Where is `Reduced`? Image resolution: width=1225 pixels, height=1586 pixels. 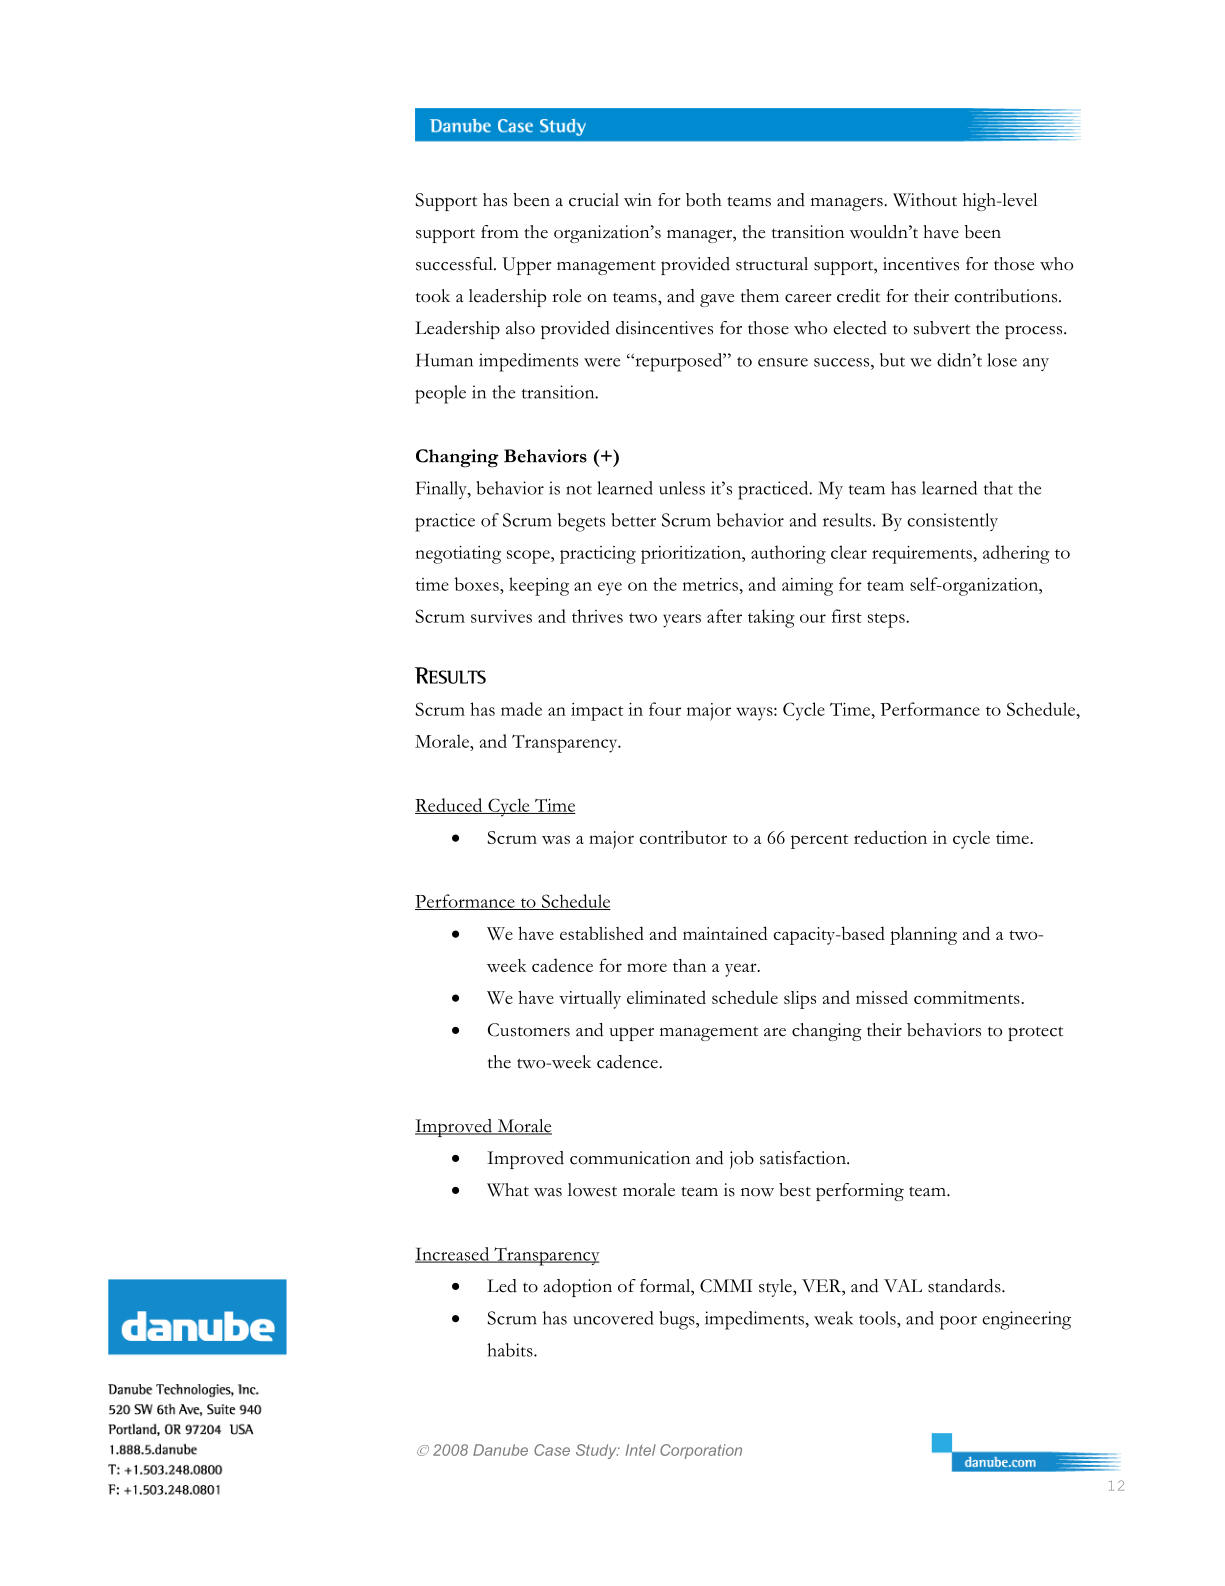 Reduced is located at coordinates (450, 806).
